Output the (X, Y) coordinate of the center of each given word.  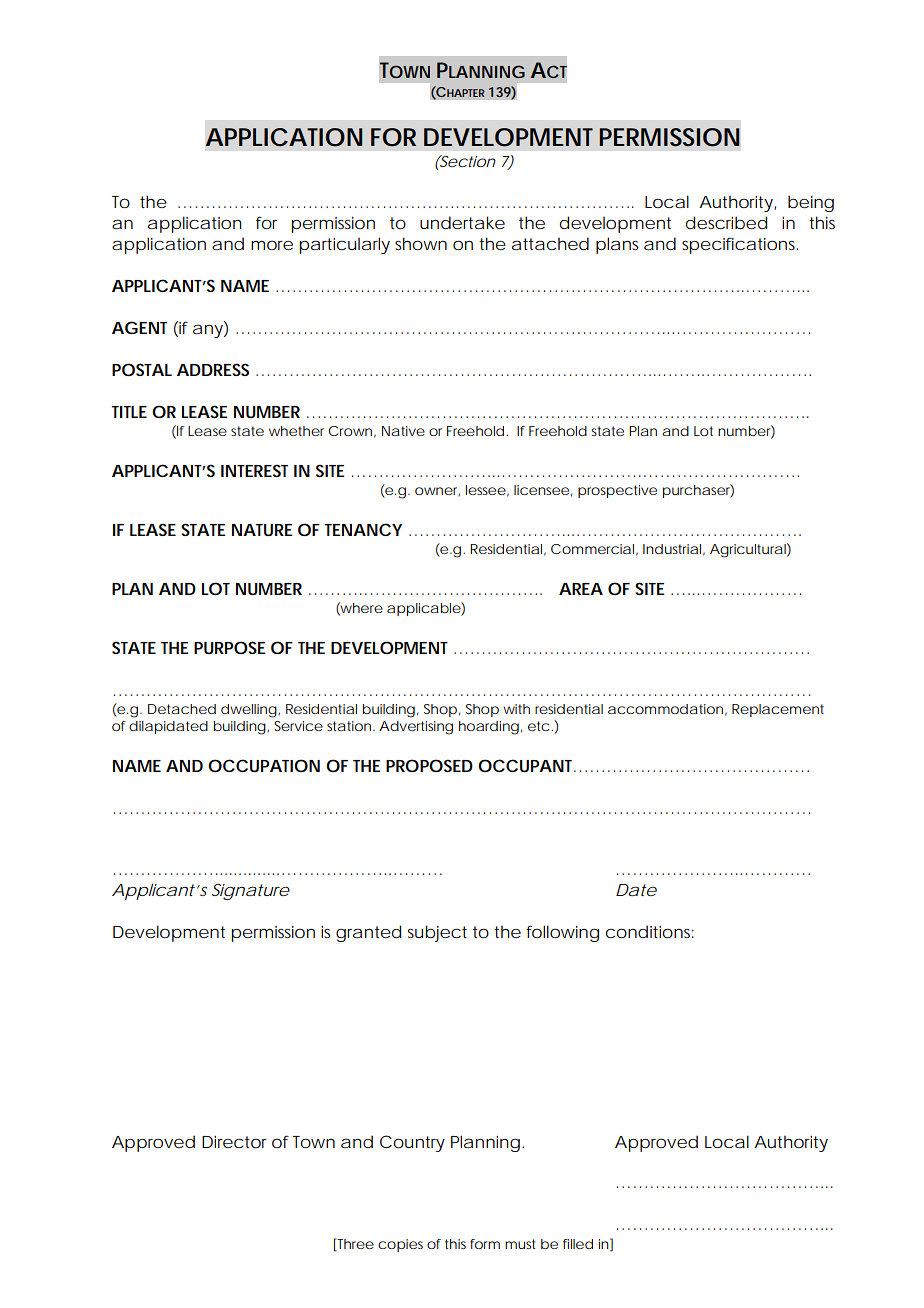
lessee (486, 490)
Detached (182, 709)
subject (437, 933)
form (485, 1244)
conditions (650, 931)
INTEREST (254, 470)
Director (234, 1142)
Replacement (778, 710)
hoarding (489, 728)
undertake (462, 222)
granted (368, 933)
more (272, 245)
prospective (617, 491)
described (726, 223)
